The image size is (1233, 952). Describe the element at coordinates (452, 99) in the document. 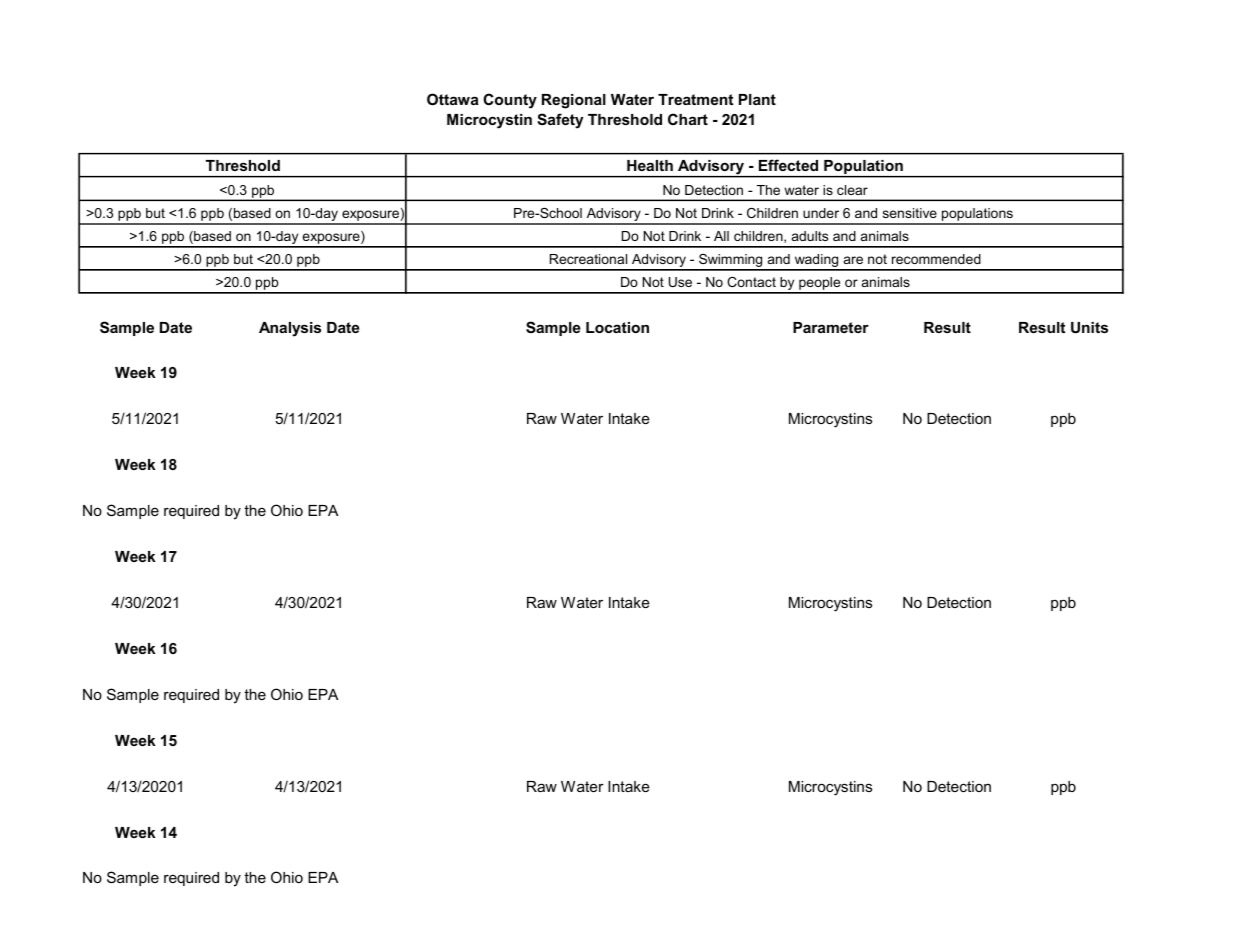

I see `Ottawa` at that location.
